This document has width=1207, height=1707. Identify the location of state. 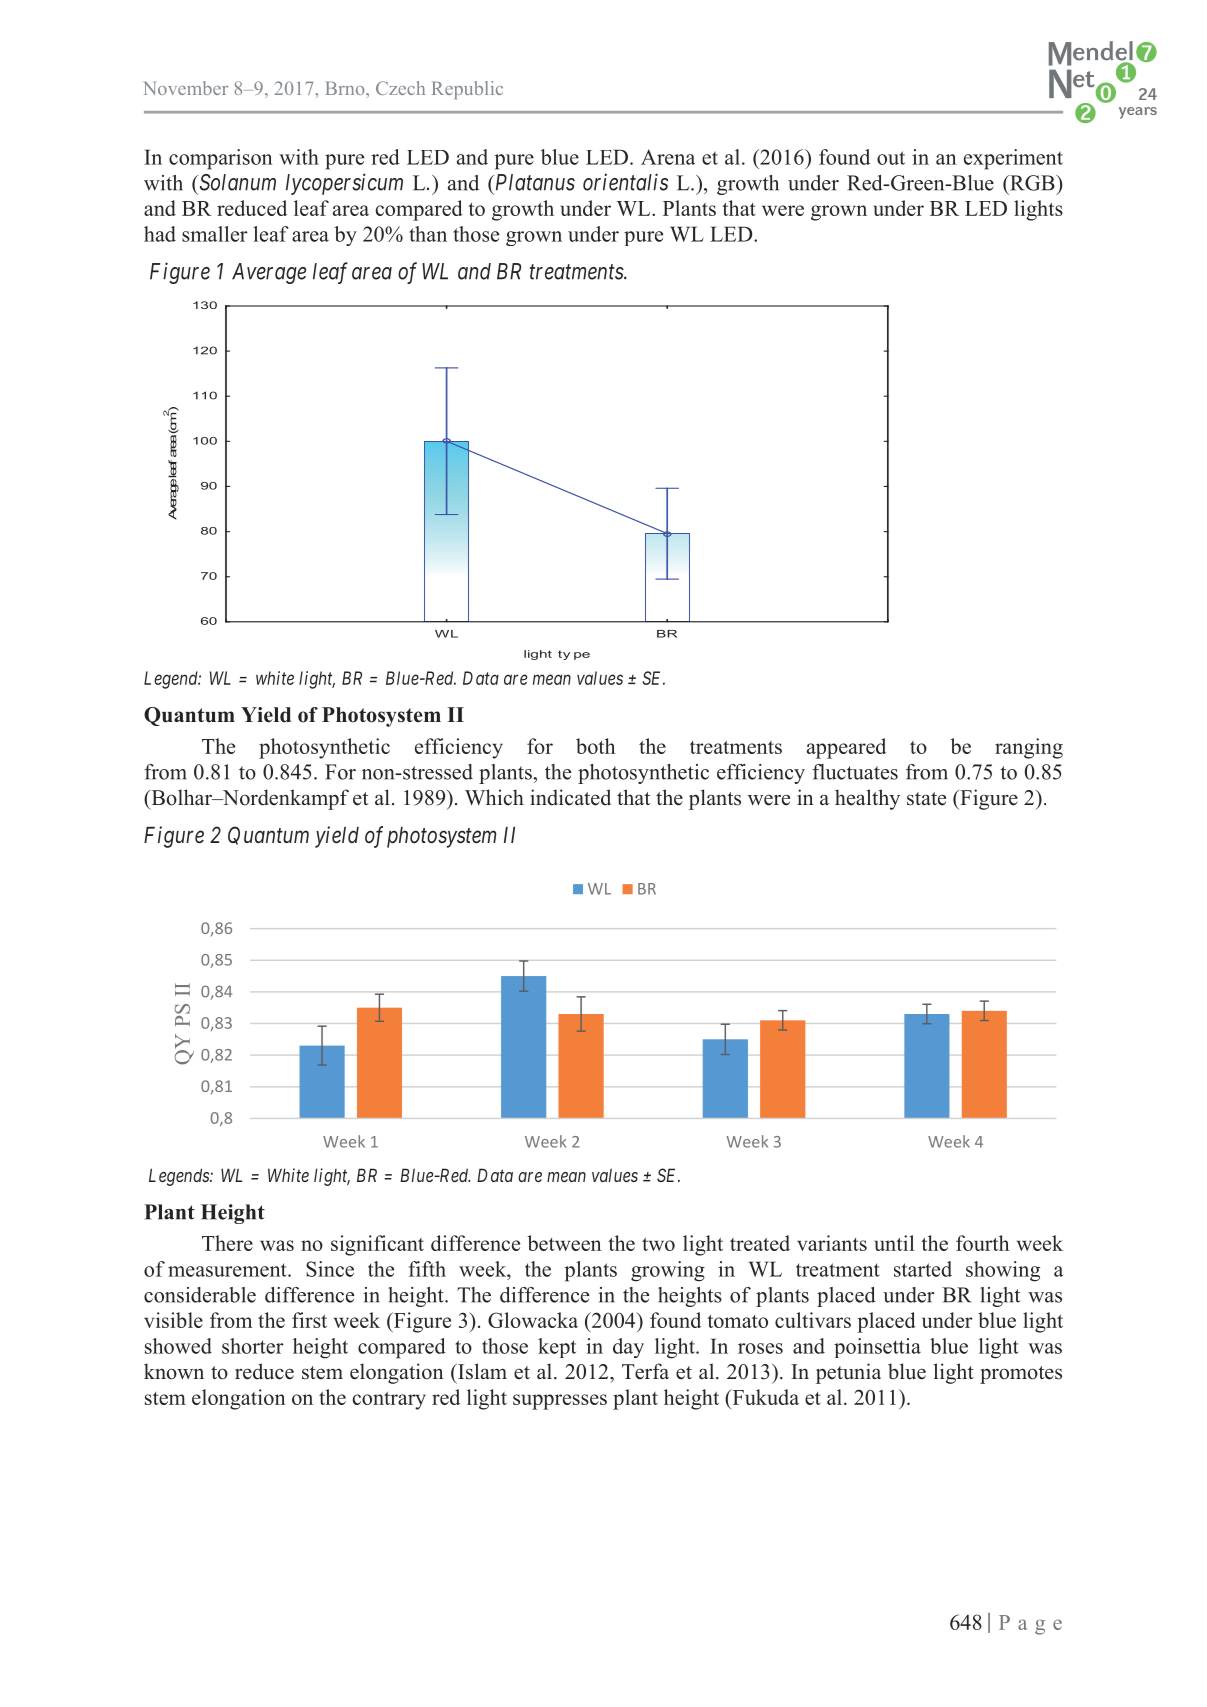
(926, 799).
